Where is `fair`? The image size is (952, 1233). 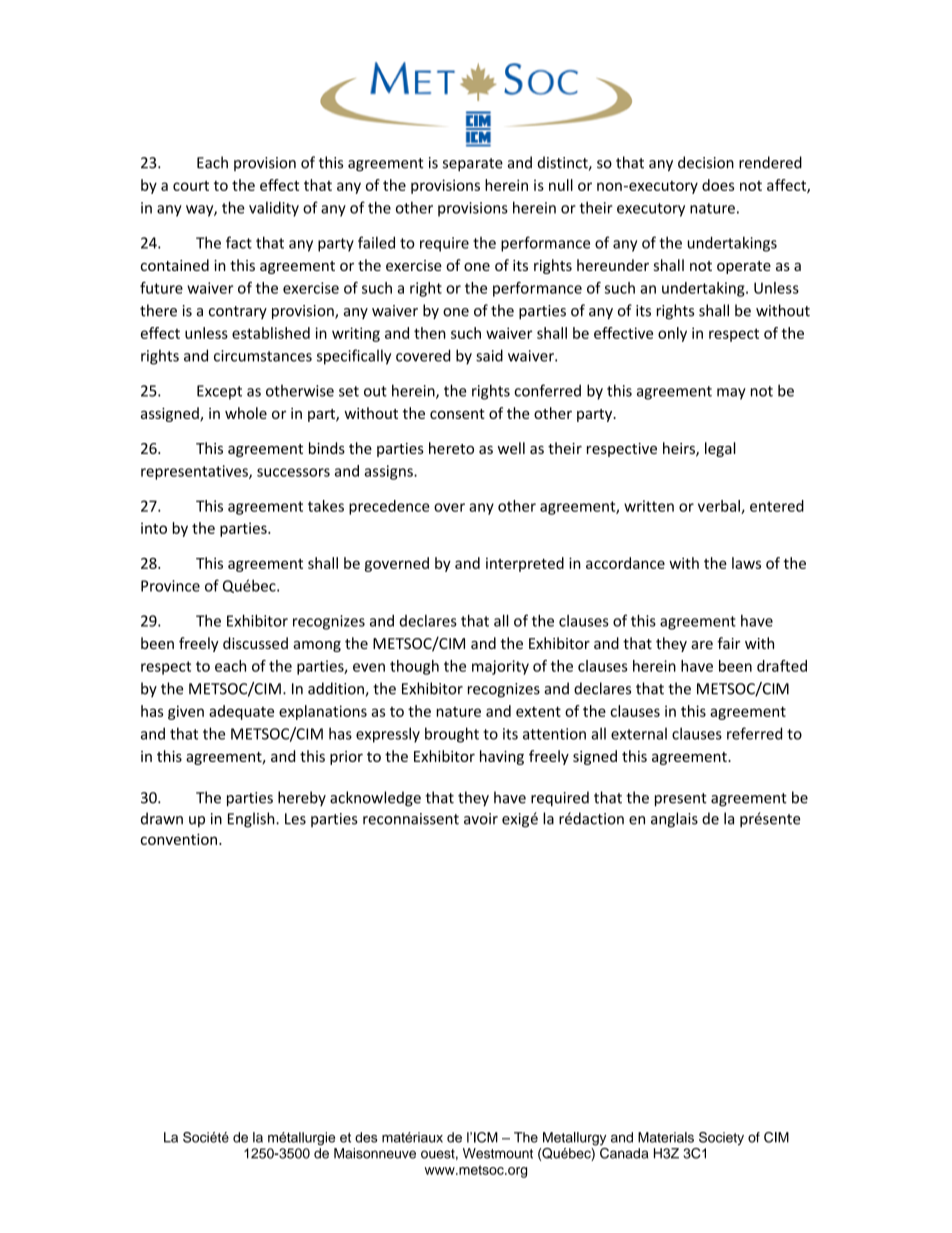 fair is located at coordinates (728, 643).
